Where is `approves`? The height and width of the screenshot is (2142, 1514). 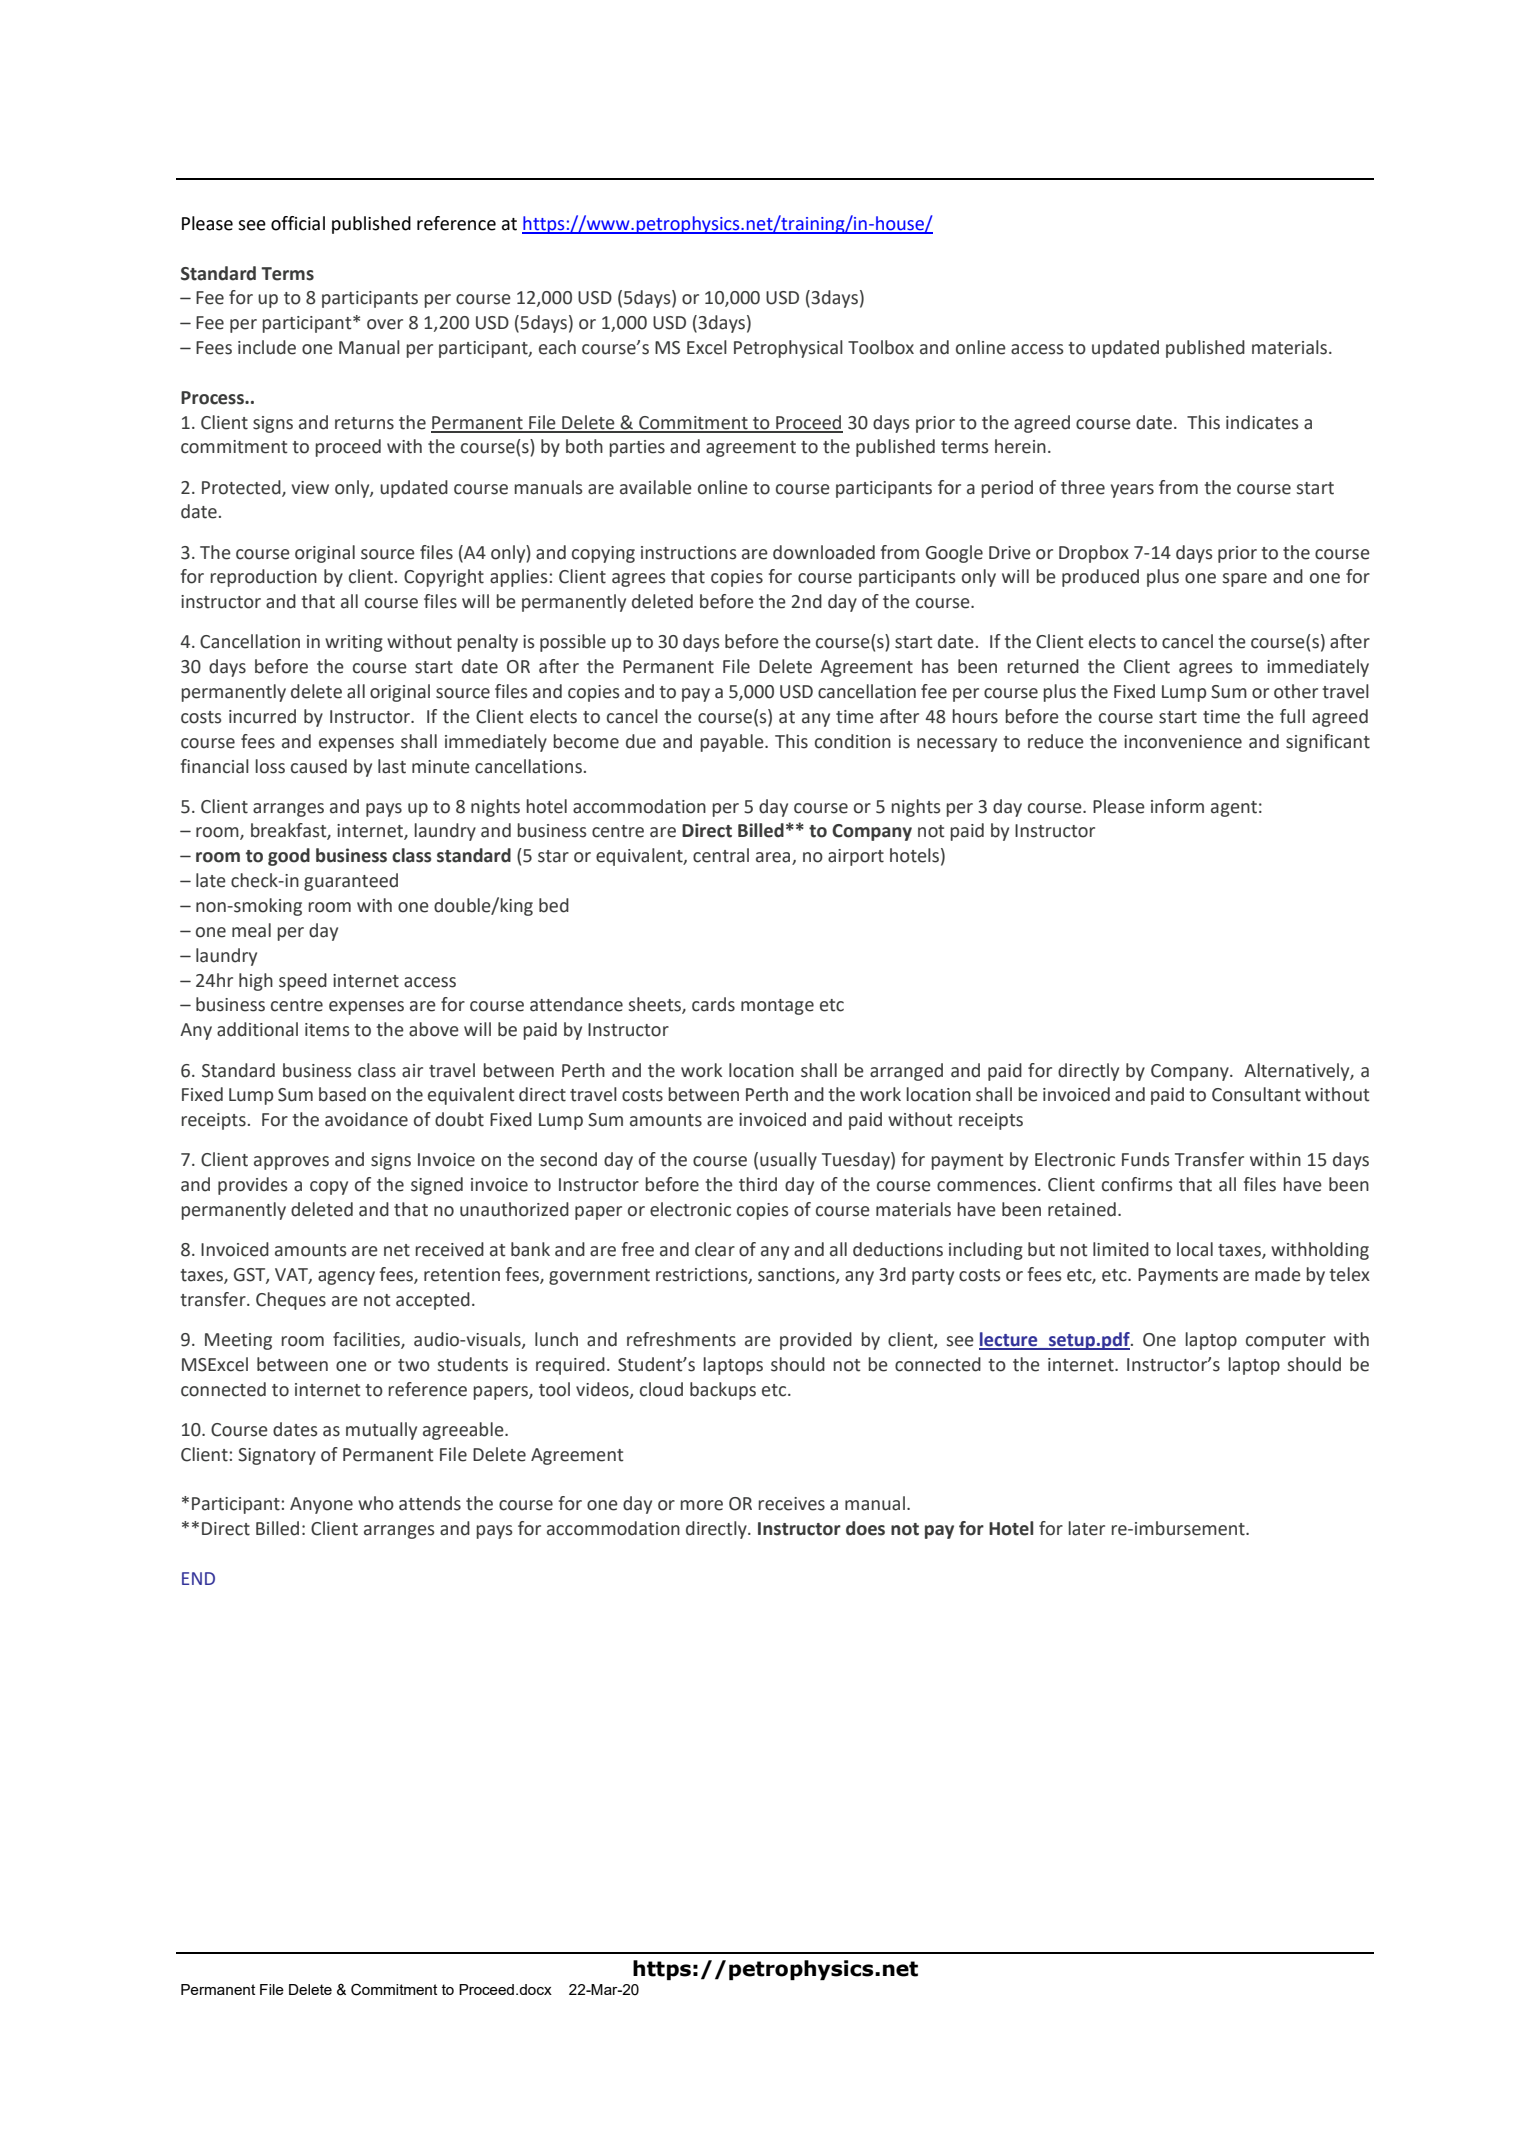 approves is located at coordinates (291, 1163).
